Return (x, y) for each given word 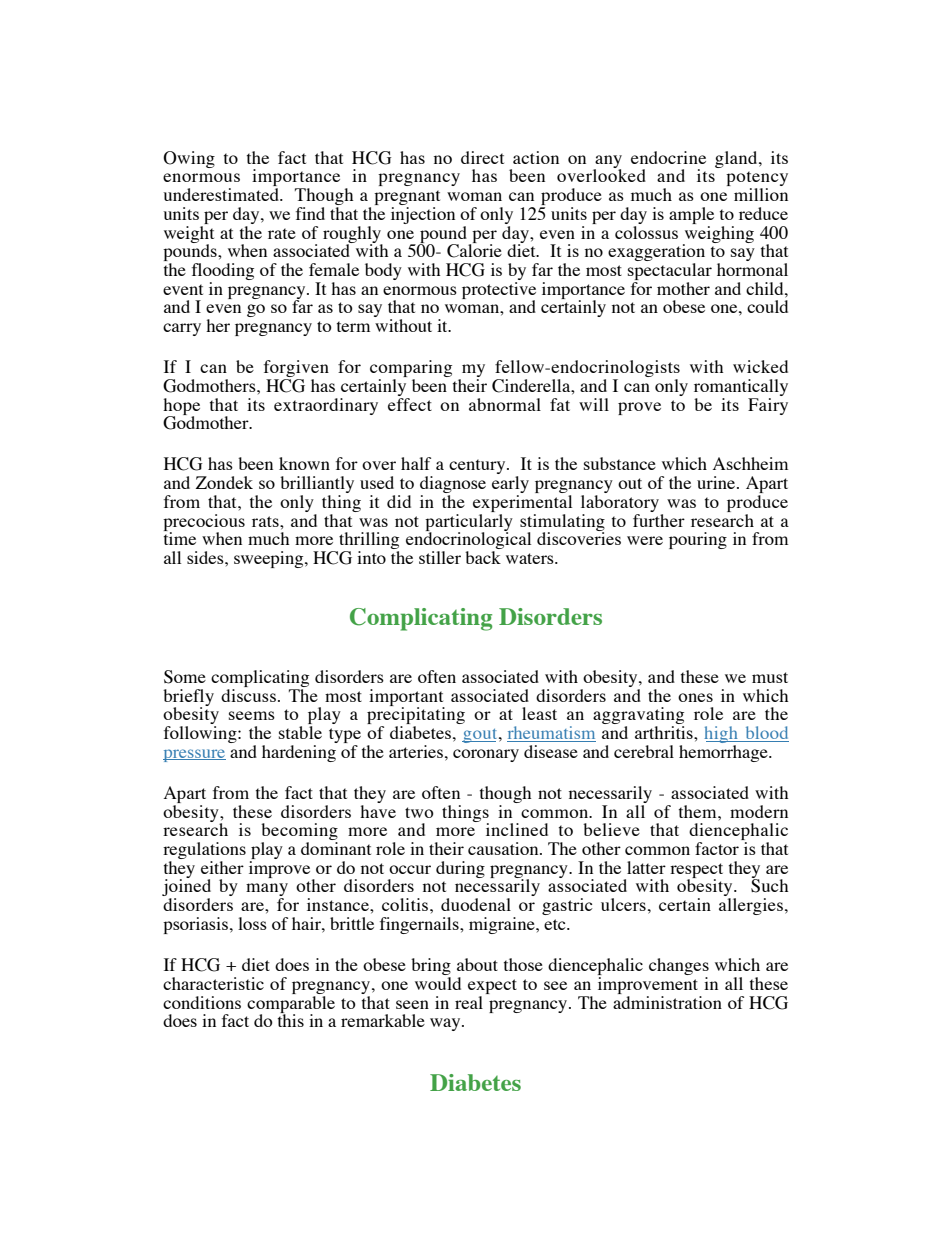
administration (667, 1001)
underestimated (222, 194)
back (483, 557)
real (469, 1002)
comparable (291, 1004)
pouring (698, 540)
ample (691, 215)
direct (482, 157)
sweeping (270, 559)
